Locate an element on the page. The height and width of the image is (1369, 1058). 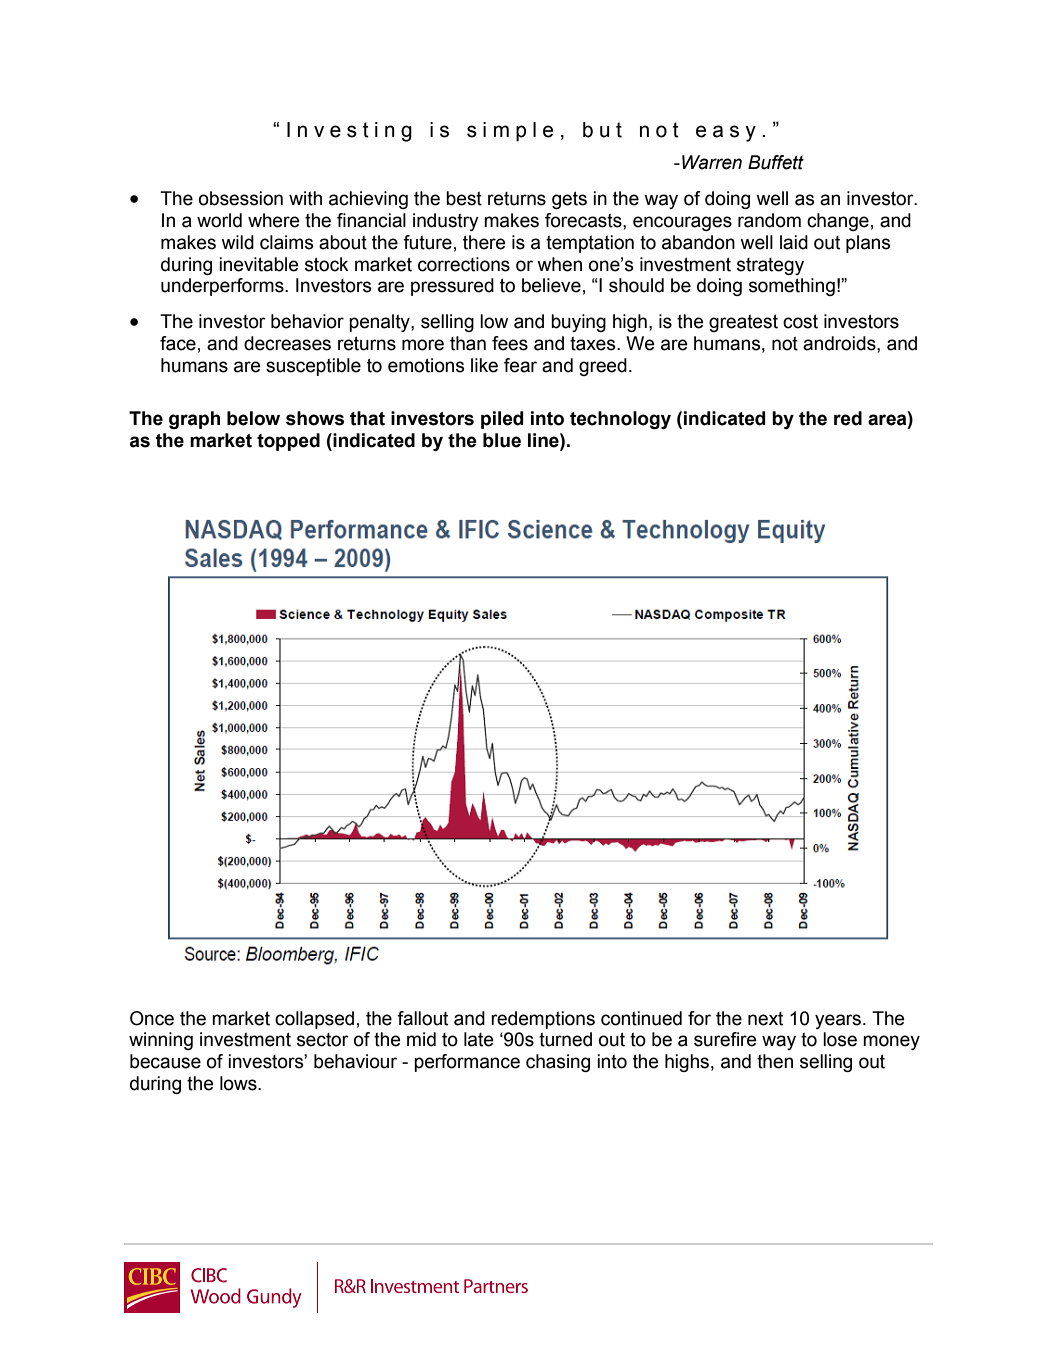
chasing is located at coordinates (558, 1063).
